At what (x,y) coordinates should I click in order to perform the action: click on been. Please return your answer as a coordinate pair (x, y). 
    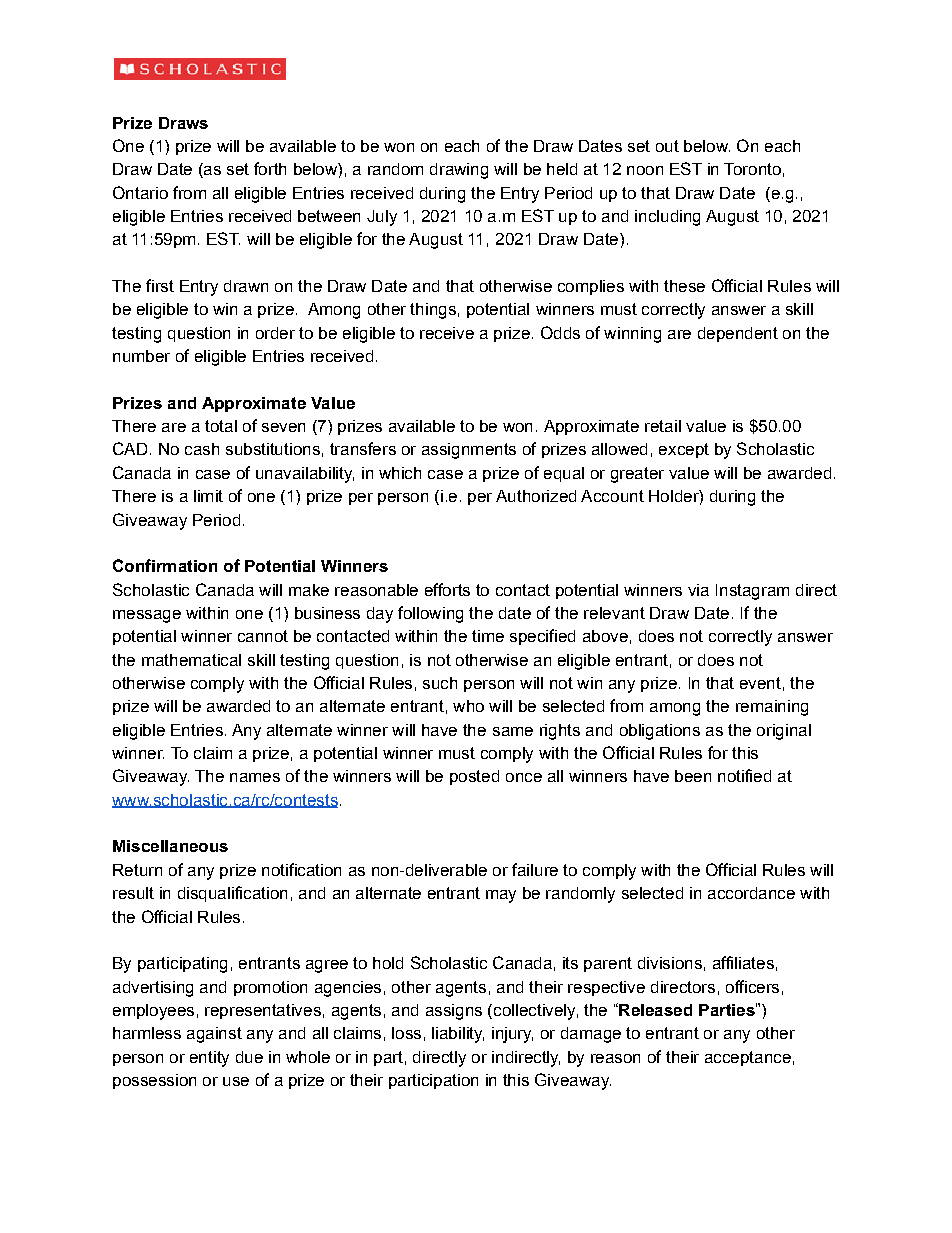
    Looking at the image, I should click on (693, 776).
